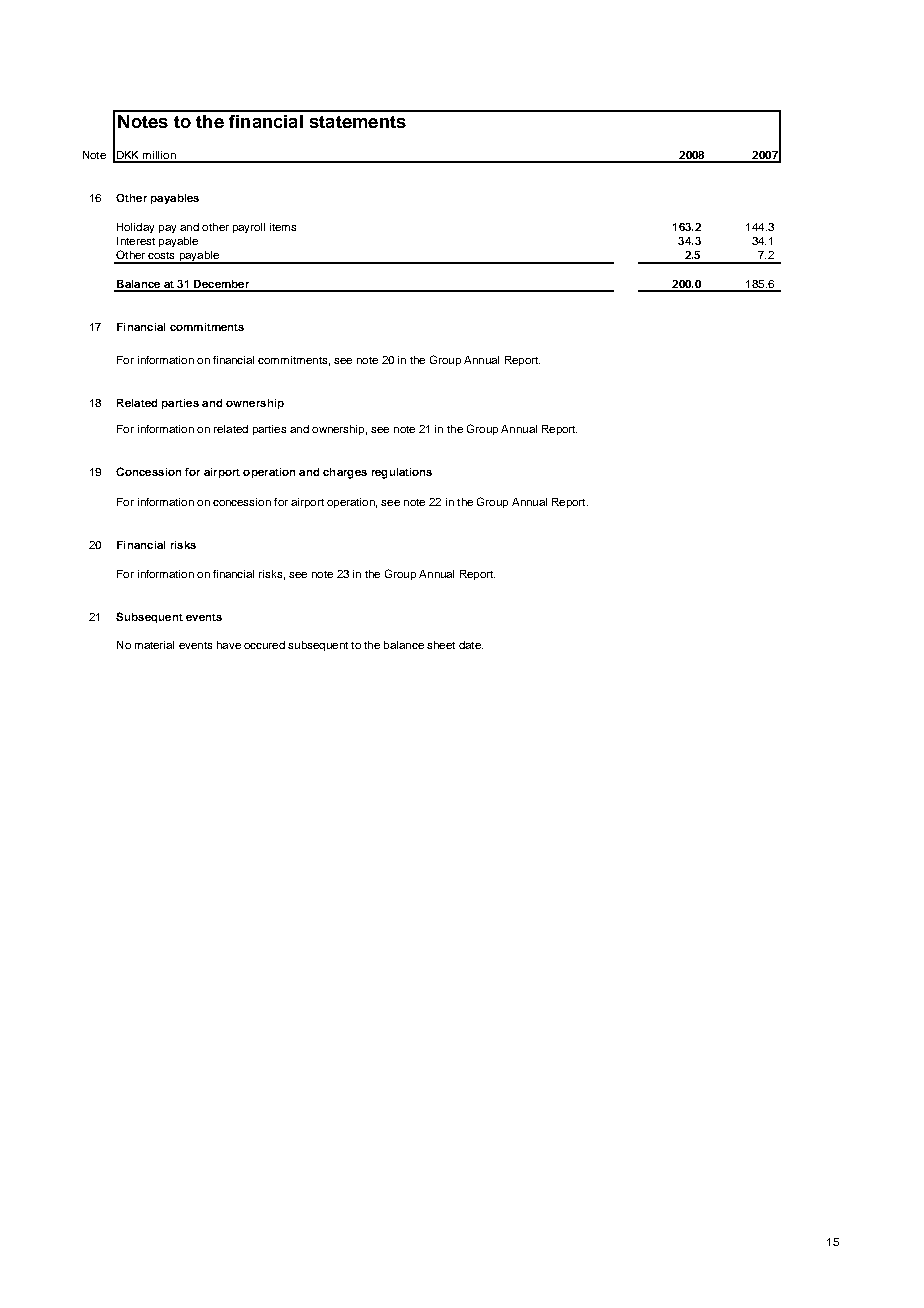  What do you see at coordinates (222, 285) in the document?
I see `December` at bounding box center [222, 285].
